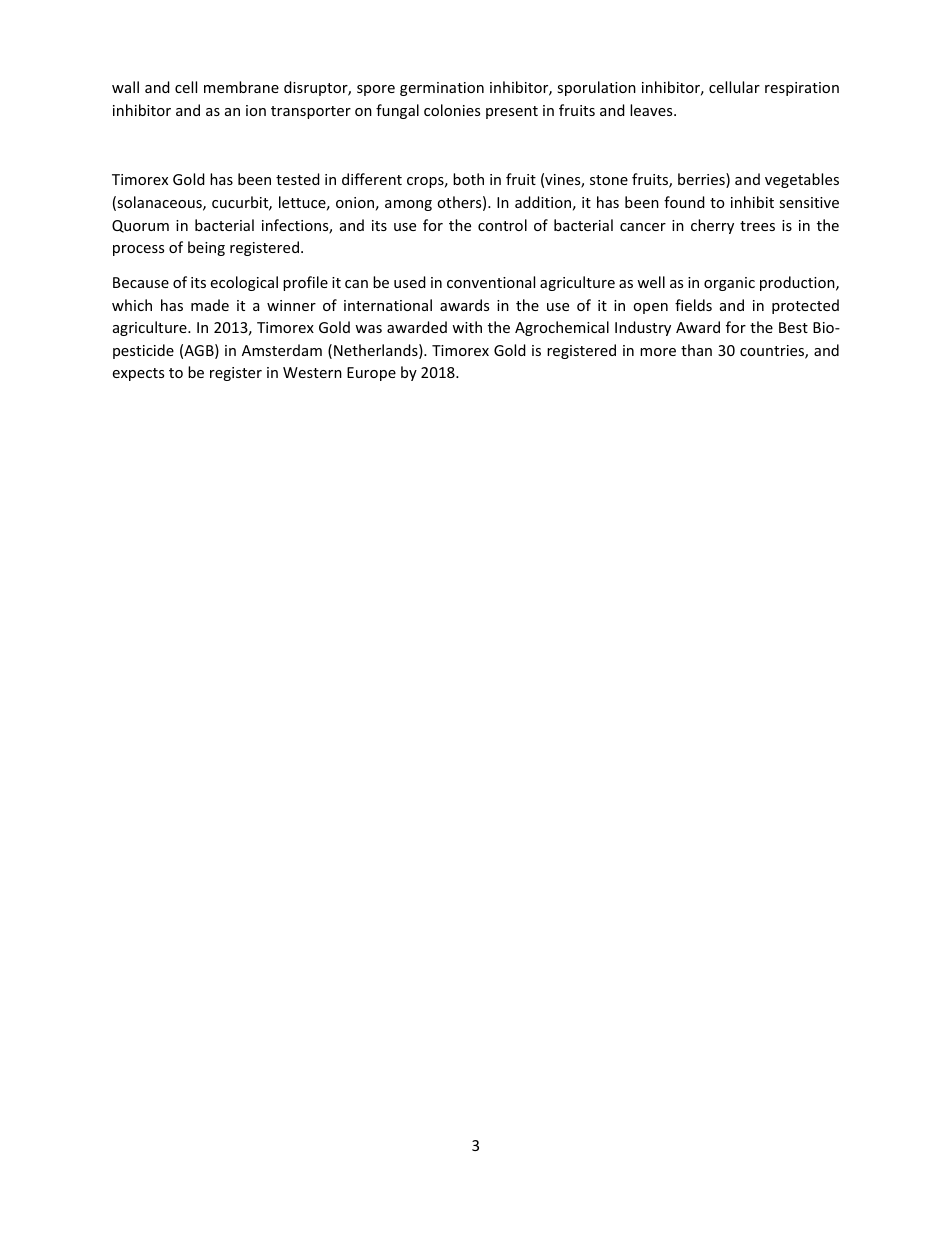 This screenshot has height=1233, width=952. Describe the element at coordinates (244, 283) in the screenshot. I see `ecological` at that location.
